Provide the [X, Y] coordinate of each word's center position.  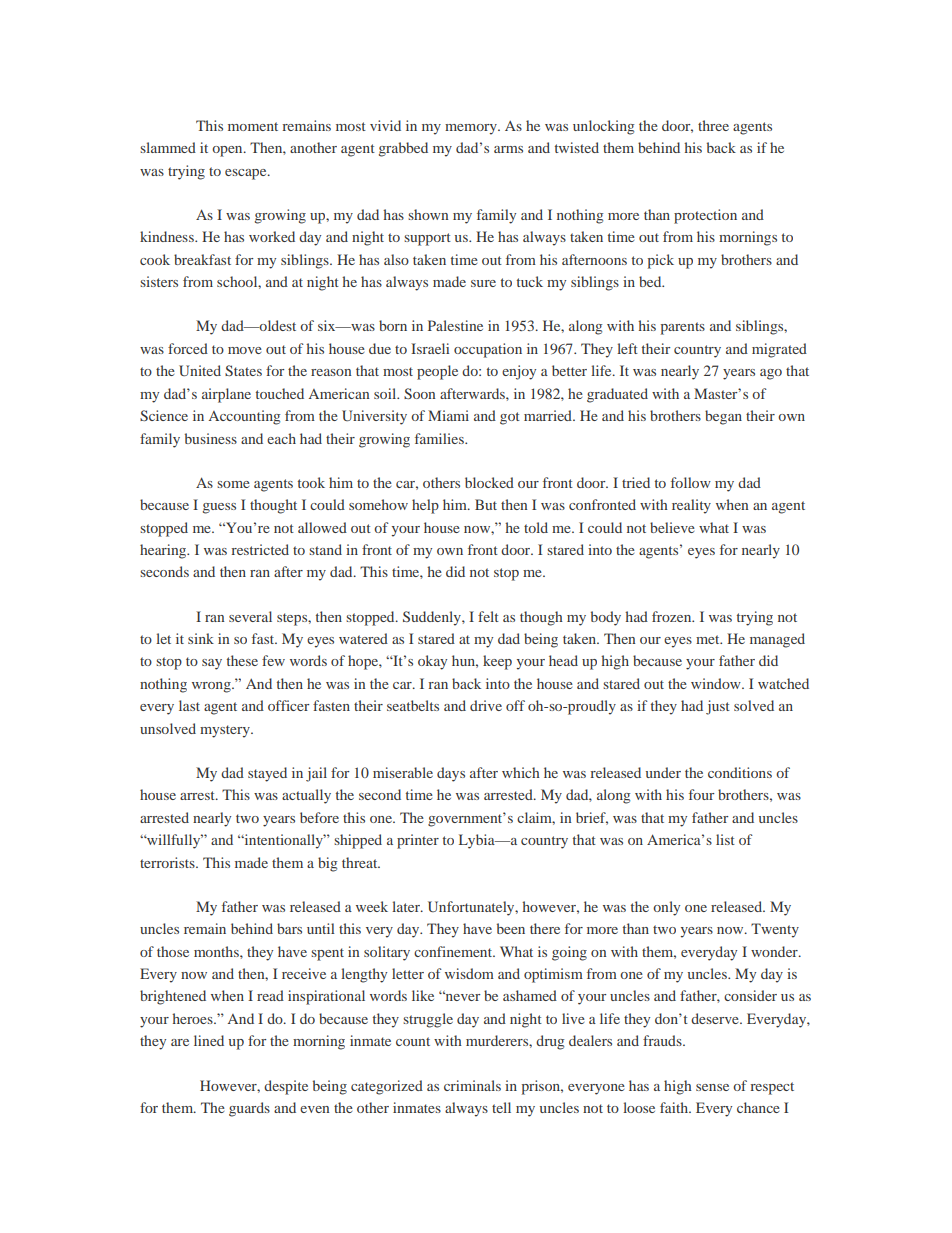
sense [712, 1087]
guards [249, 1109]
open [228, 151]
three [713, 125]
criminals [472, 1085]
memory [472, 129]
